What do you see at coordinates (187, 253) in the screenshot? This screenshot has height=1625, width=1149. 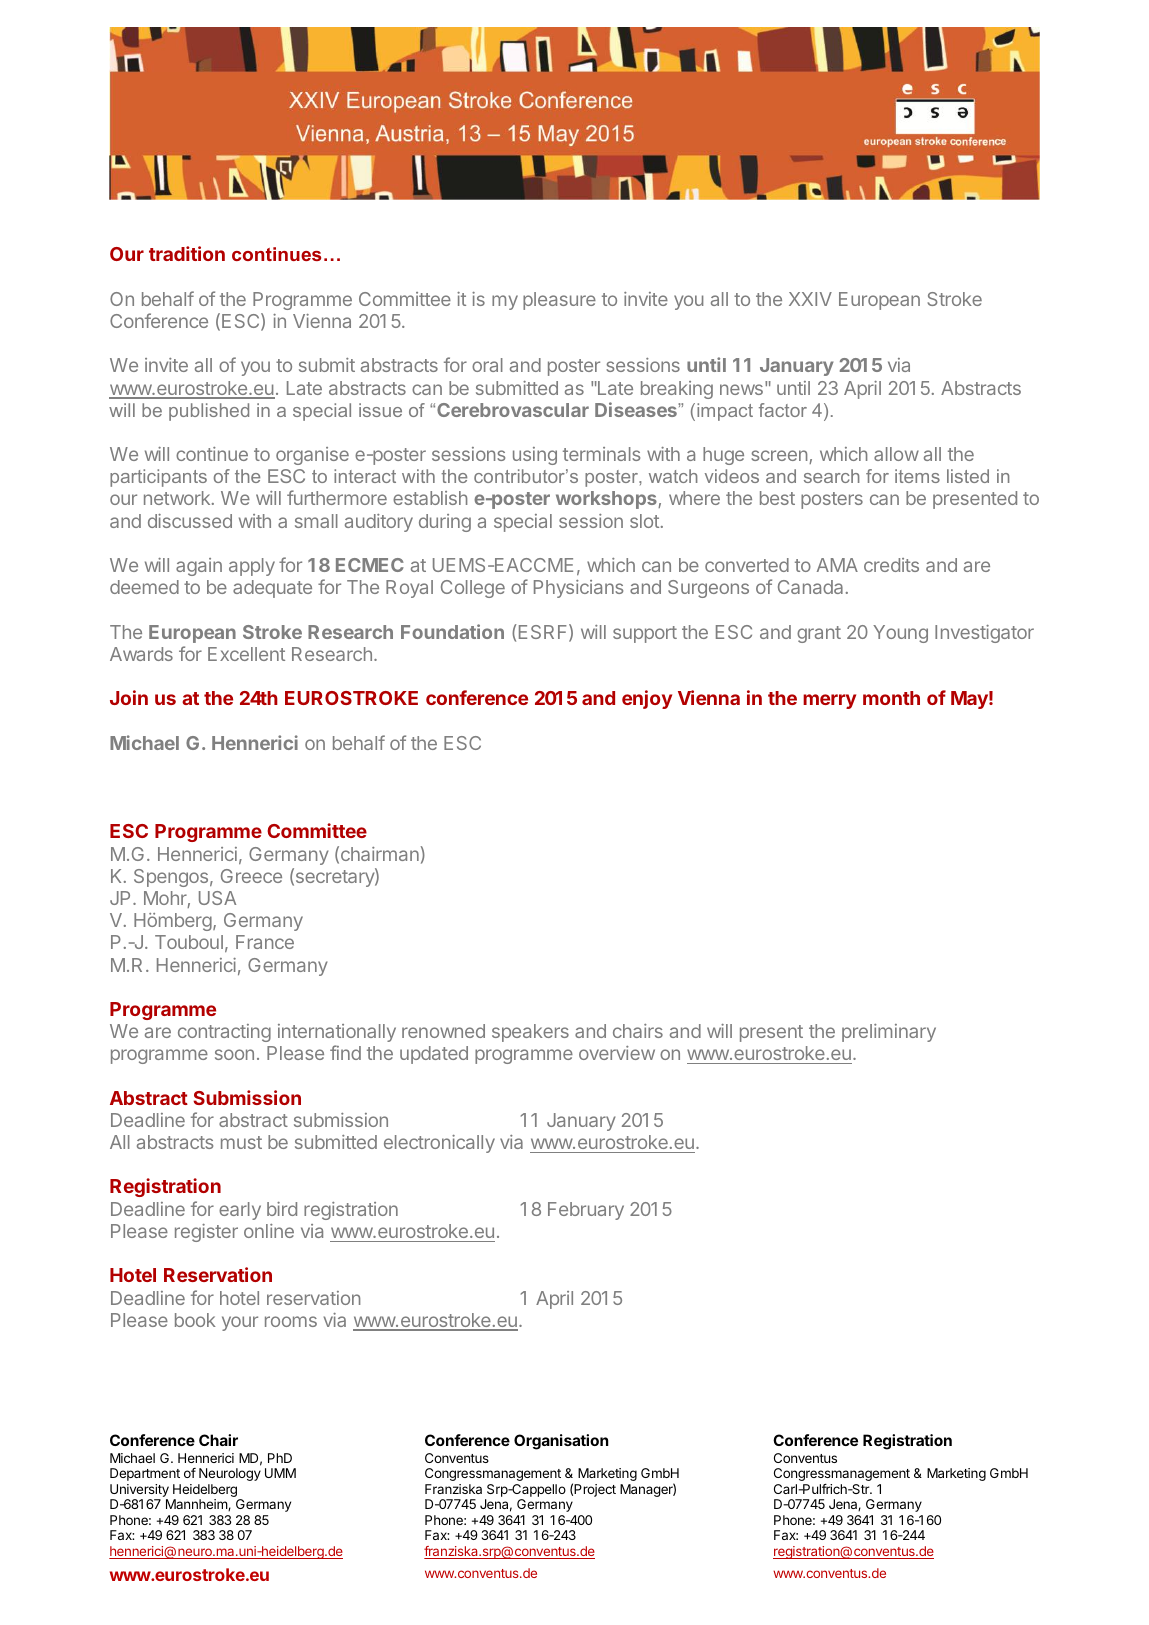 I see `tradition` at bounding box center [187, 253].
